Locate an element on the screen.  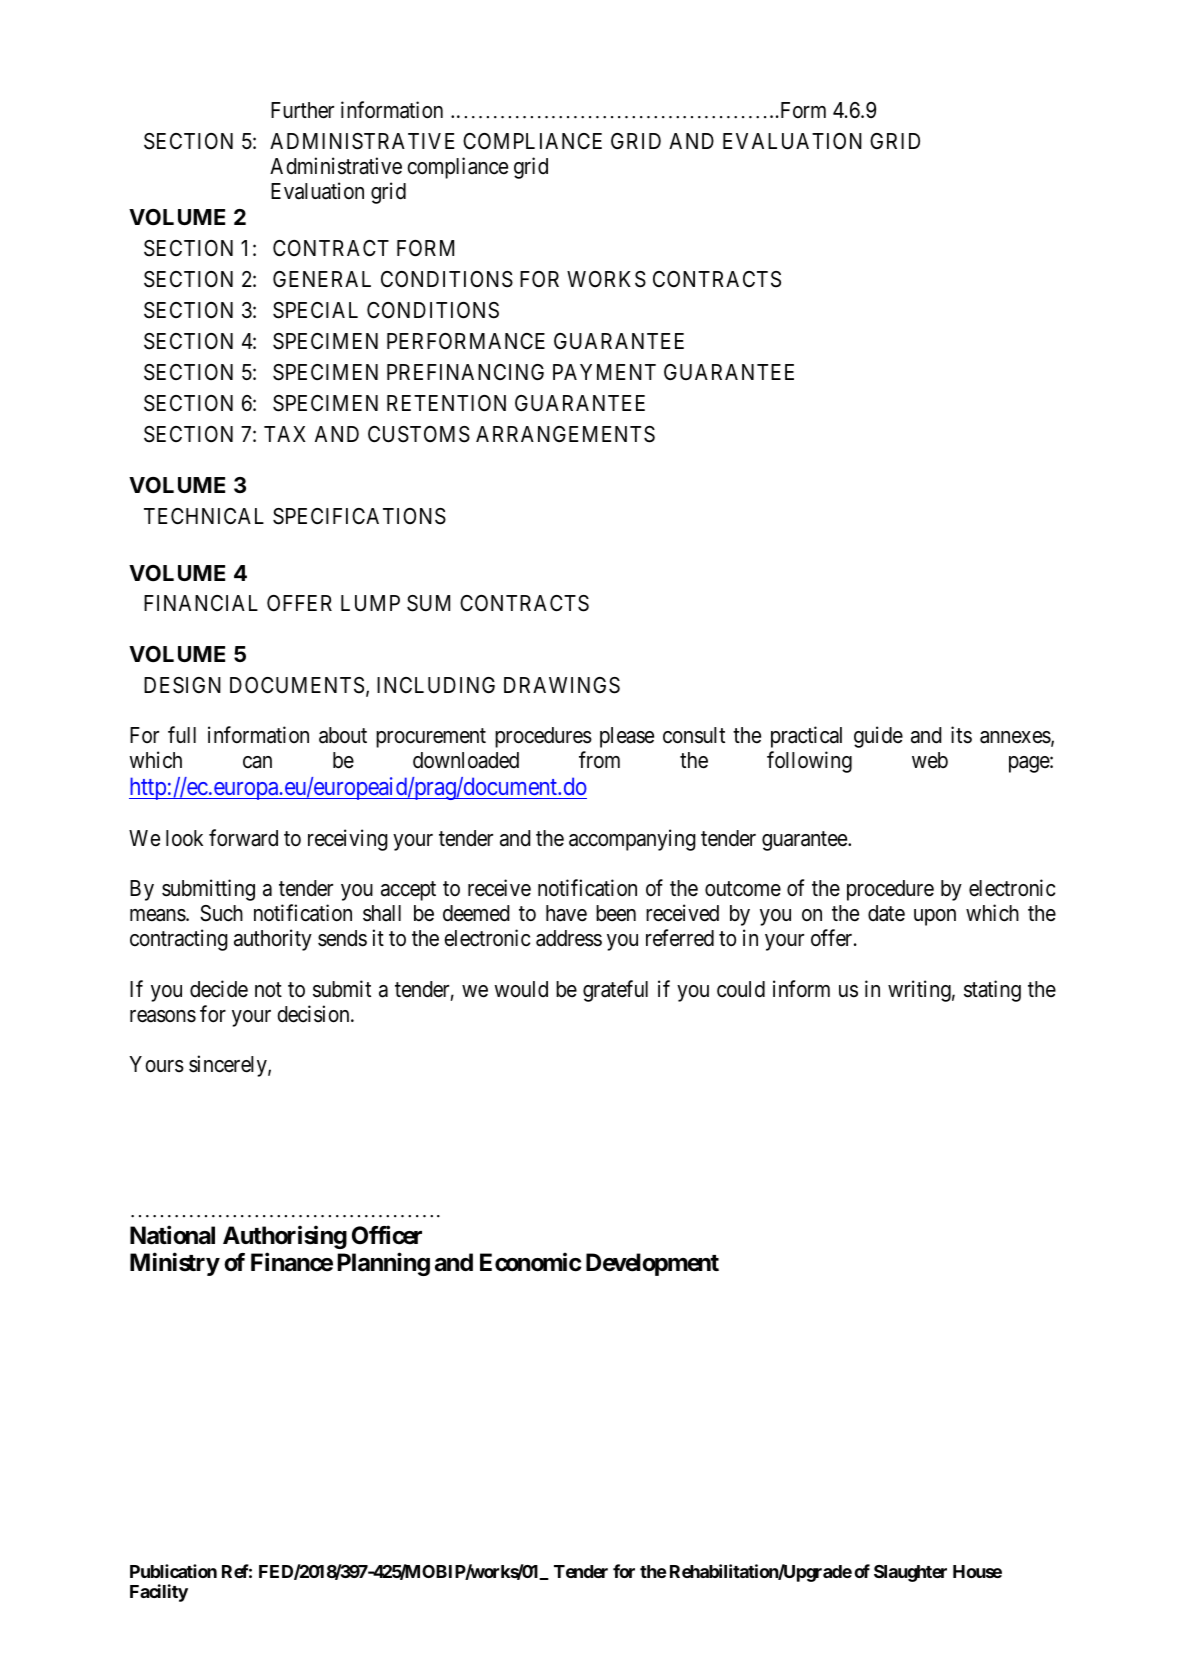
Further is located at coordinates (302, 110).
